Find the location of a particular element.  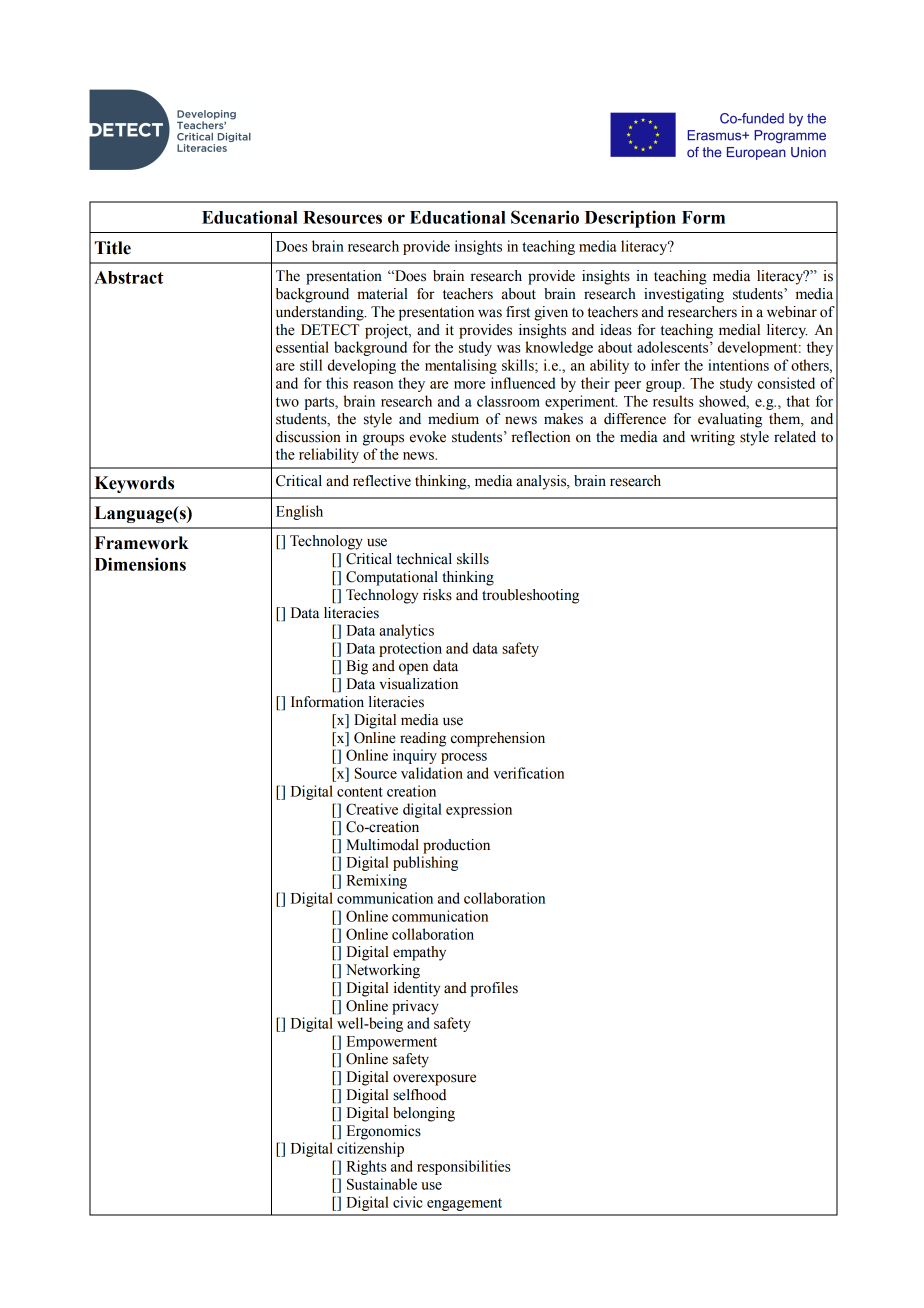

reading is located at coordinates (423, 739).
